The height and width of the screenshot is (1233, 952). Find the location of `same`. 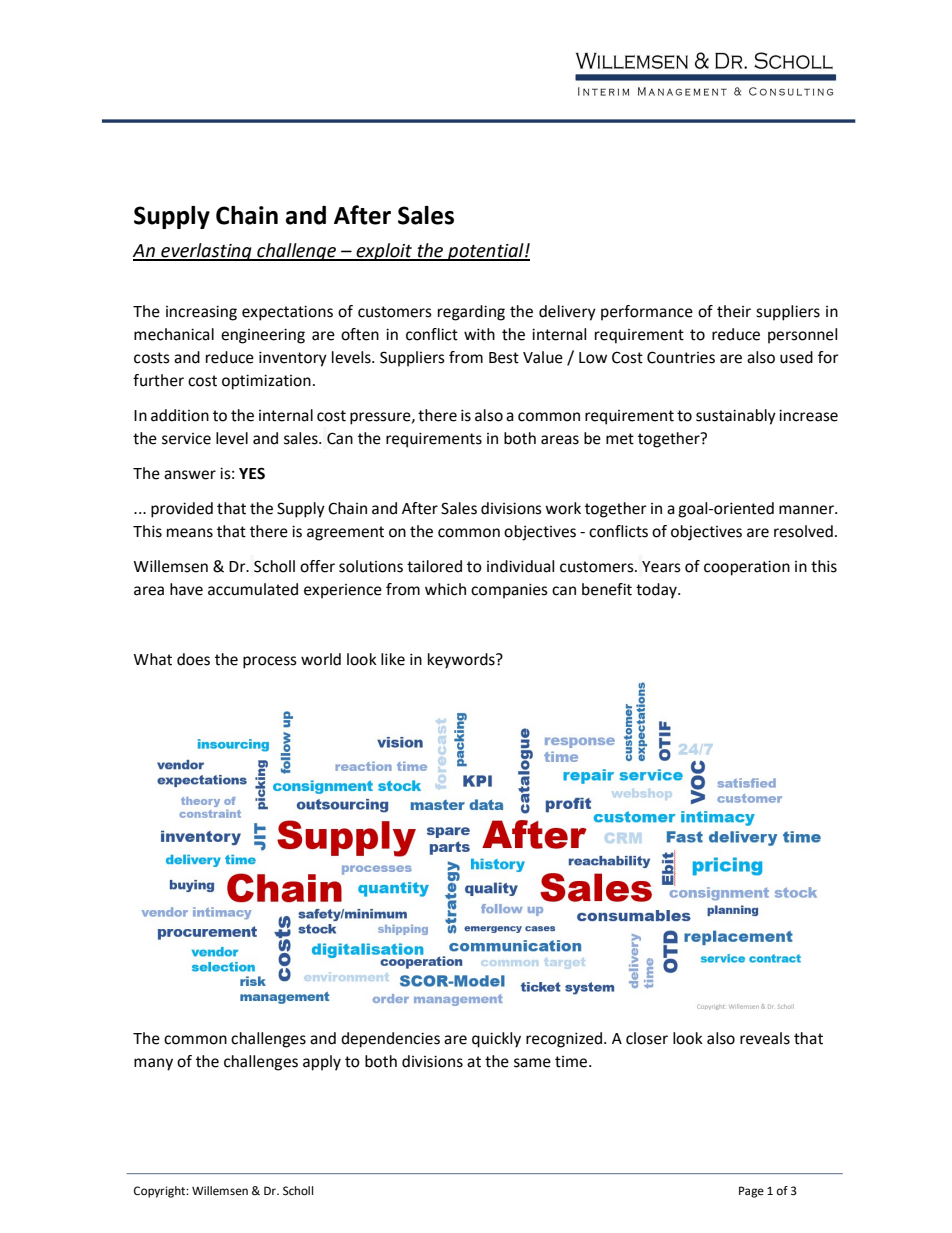

same is located at coordinates (532, 1063).
